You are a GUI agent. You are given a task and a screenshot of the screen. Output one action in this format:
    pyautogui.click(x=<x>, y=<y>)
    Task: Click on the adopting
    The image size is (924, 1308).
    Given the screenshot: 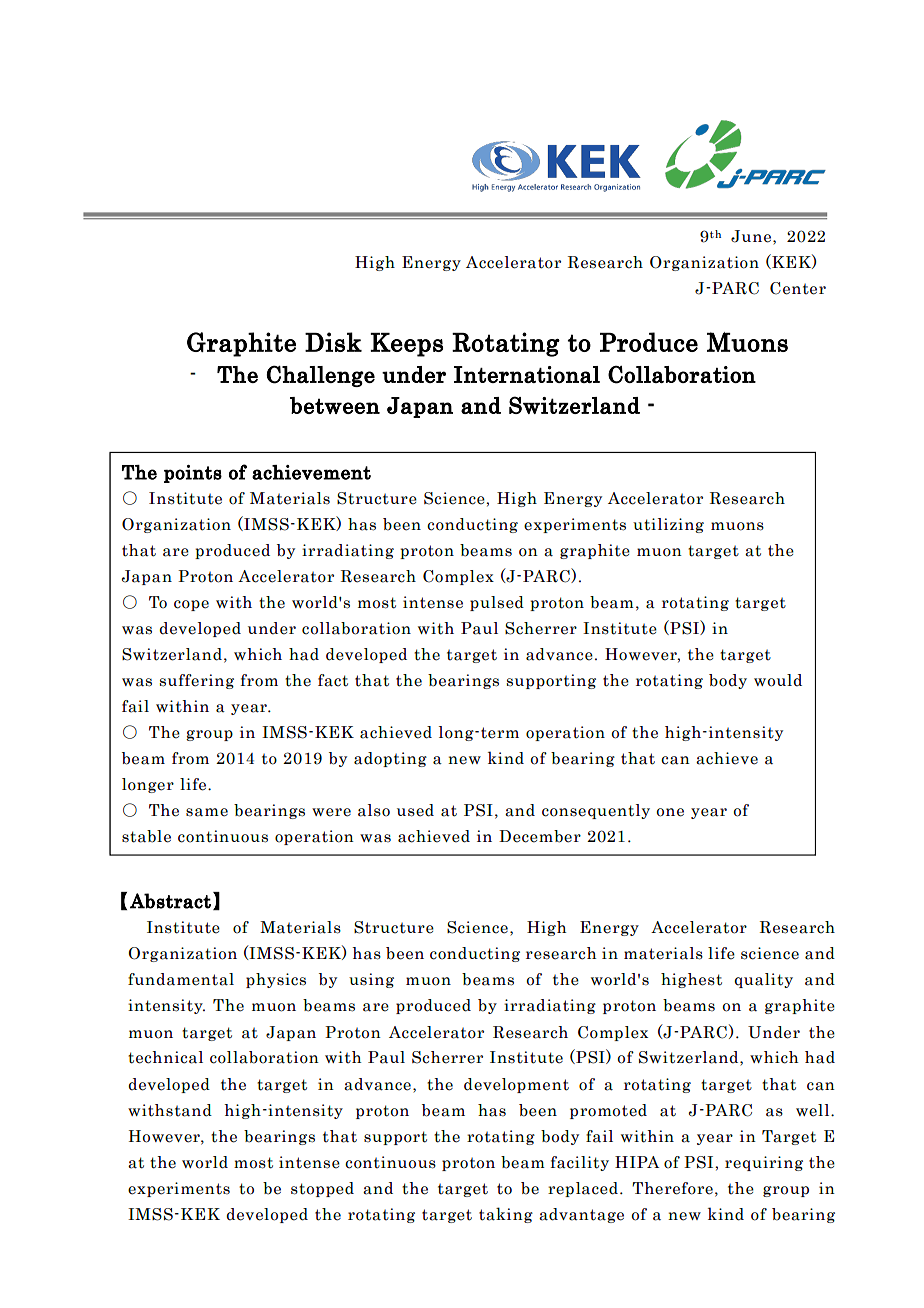 What is the action you would take?
    pyautogui.click(x=390, y=759)
